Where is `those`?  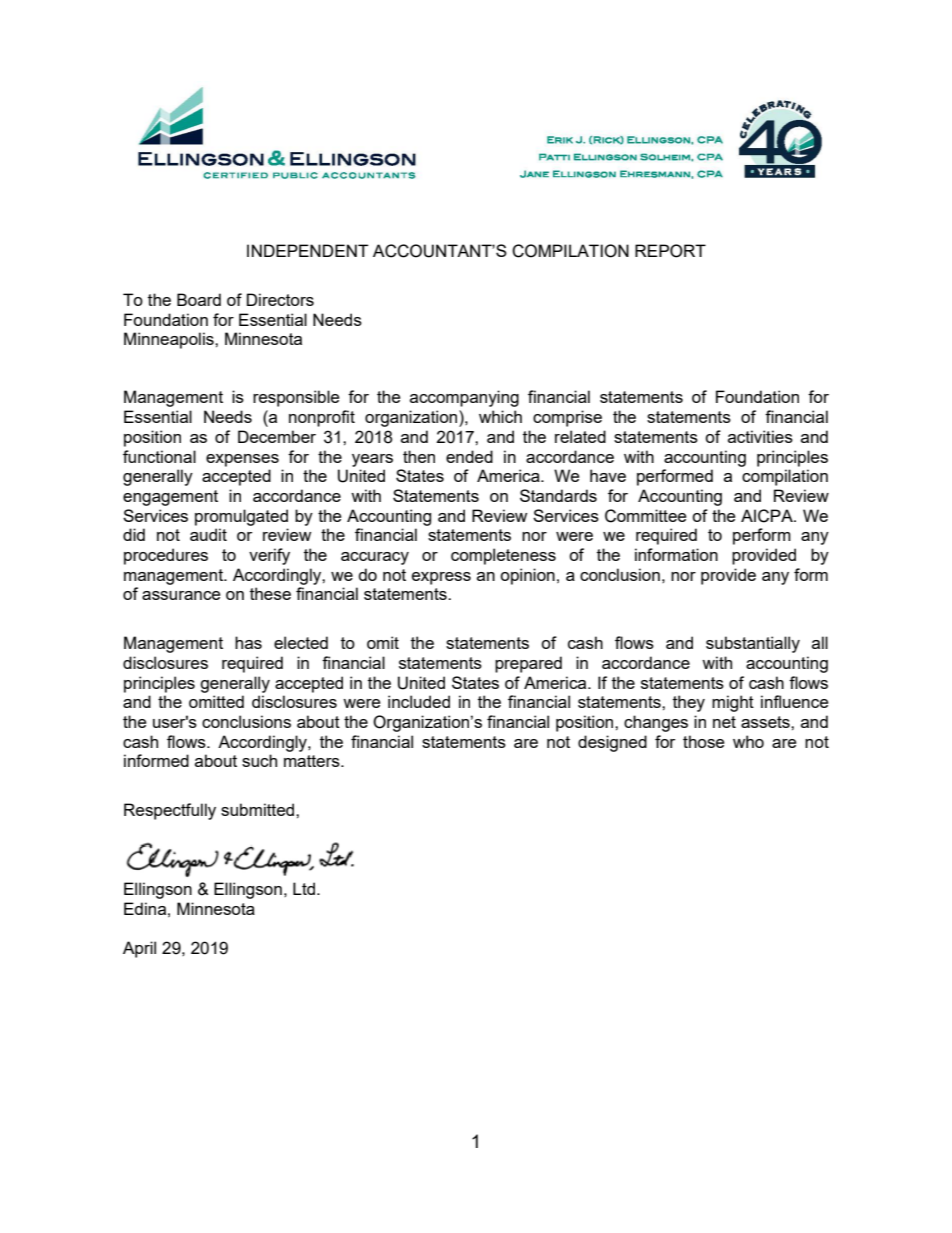 those is located at coordinates (703, 741).
